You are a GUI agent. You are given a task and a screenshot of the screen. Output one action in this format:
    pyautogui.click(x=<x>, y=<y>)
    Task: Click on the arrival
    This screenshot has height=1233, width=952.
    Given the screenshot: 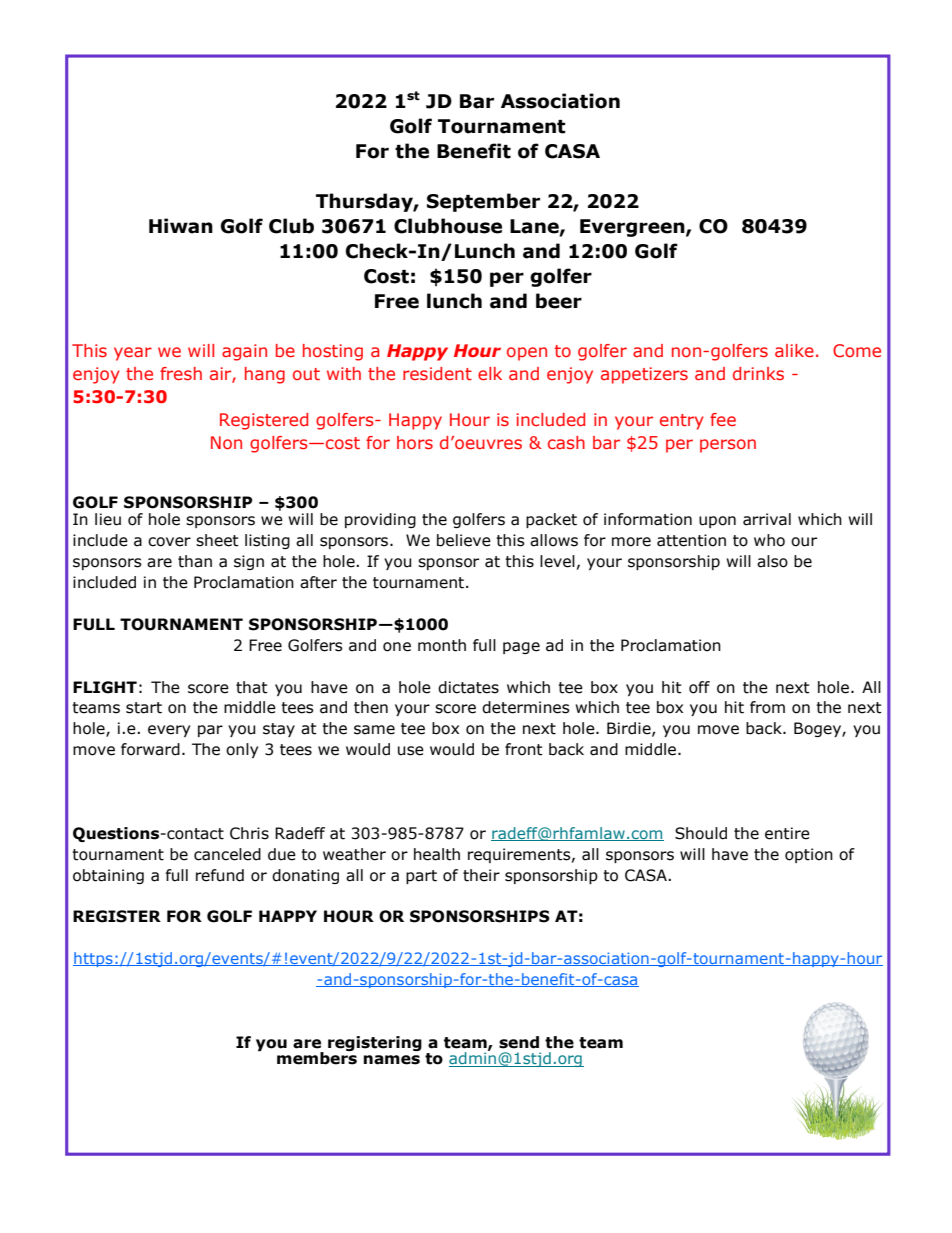 What is the action you would take?
    pyautogui.click(x=767, y=519)
